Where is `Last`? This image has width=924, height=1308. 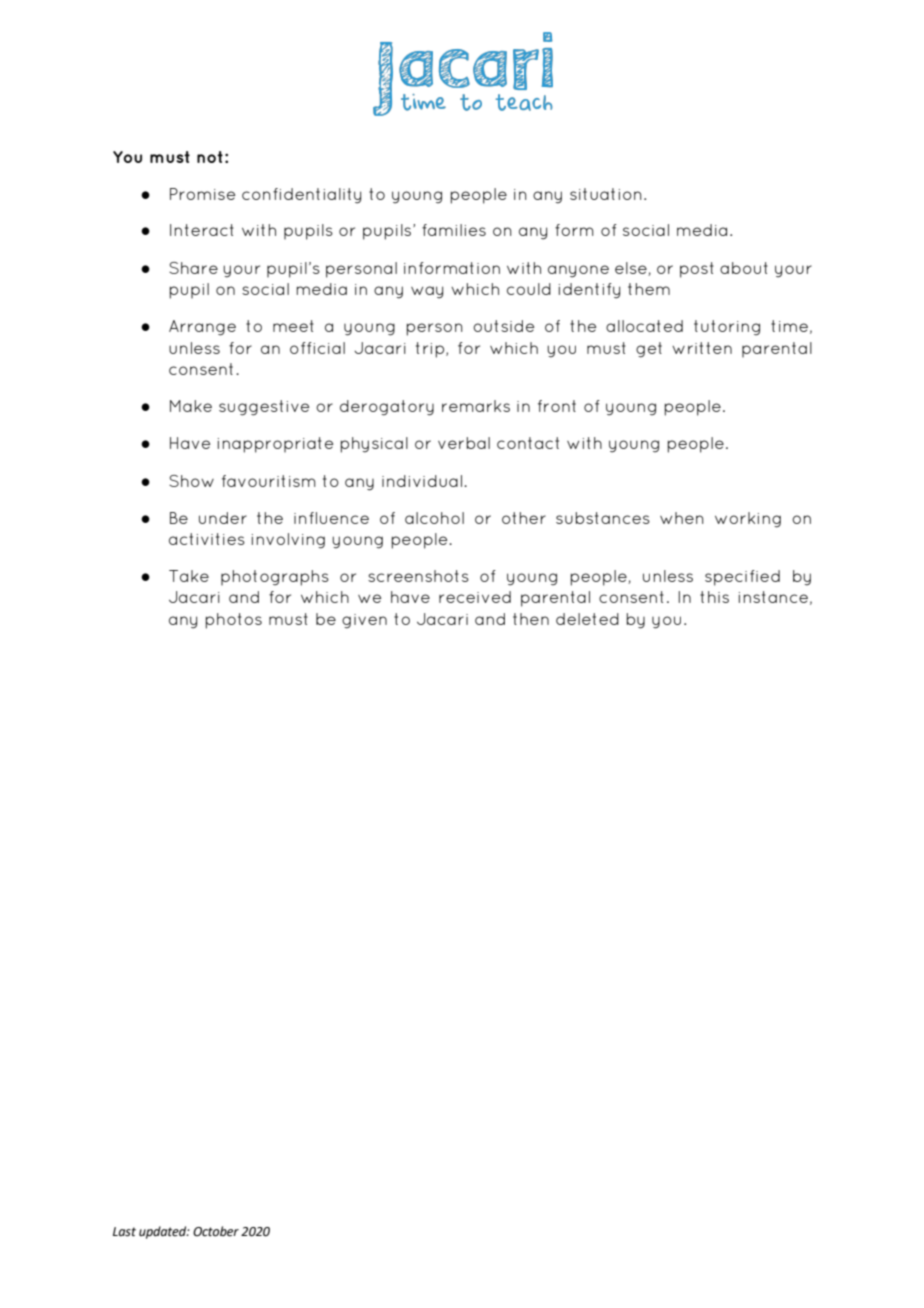
Last is located at coordinates (124, 1232).
